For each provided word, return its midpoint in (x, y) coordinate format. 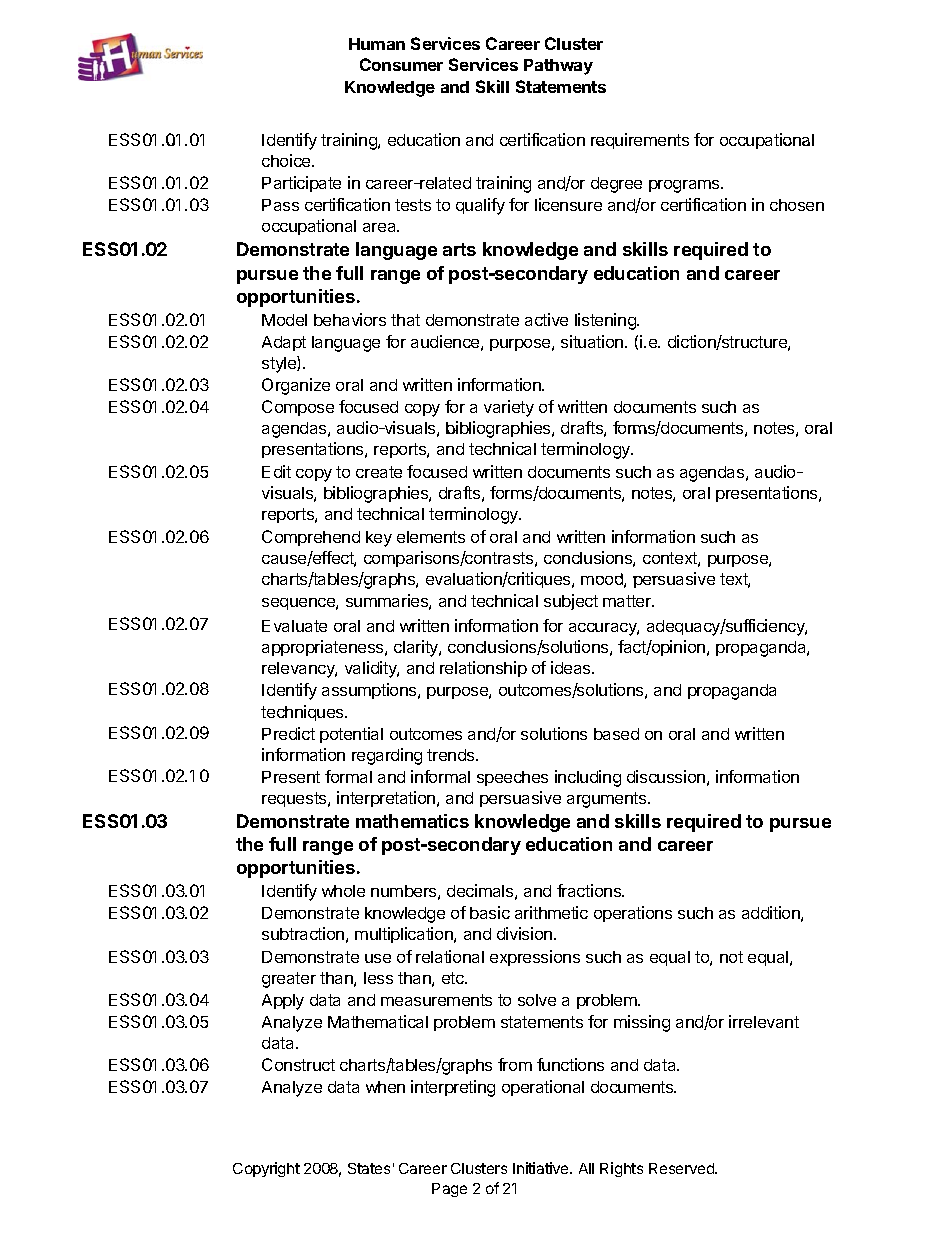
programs (685, 186)
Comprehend (311, 538)
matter (628, 601)
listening (606, 321)
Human (377, 44)
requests (295, 799)
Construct (298, 1064)
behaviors (350, 319)
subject (571, 602)
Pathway (558, 67)
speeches (512, 778)
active (546, 319)
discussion (666, 776)
